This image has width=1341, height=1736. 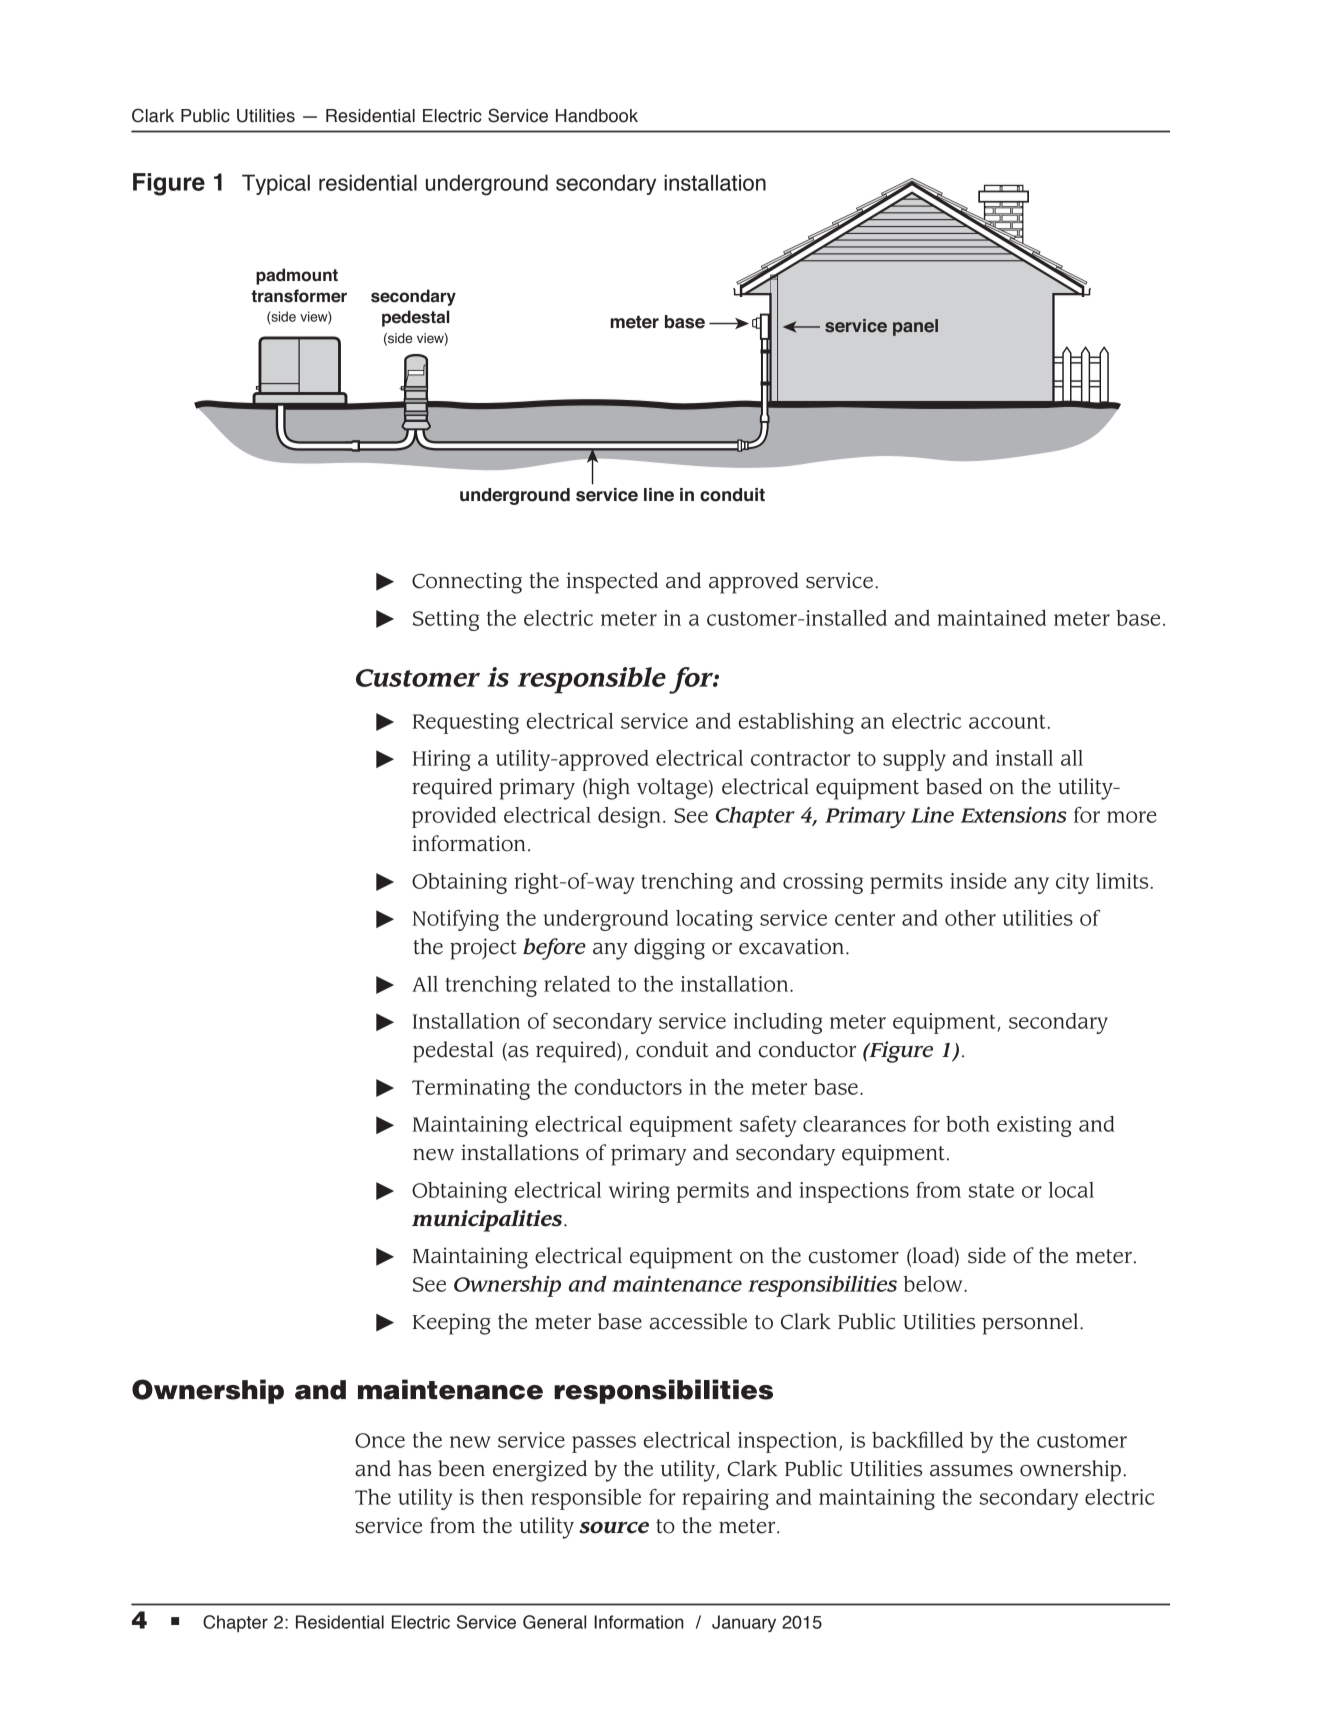 What do you see at coordinates (597, 116) in the image?
I see `Handbook` at bounding box center [597, 116].
